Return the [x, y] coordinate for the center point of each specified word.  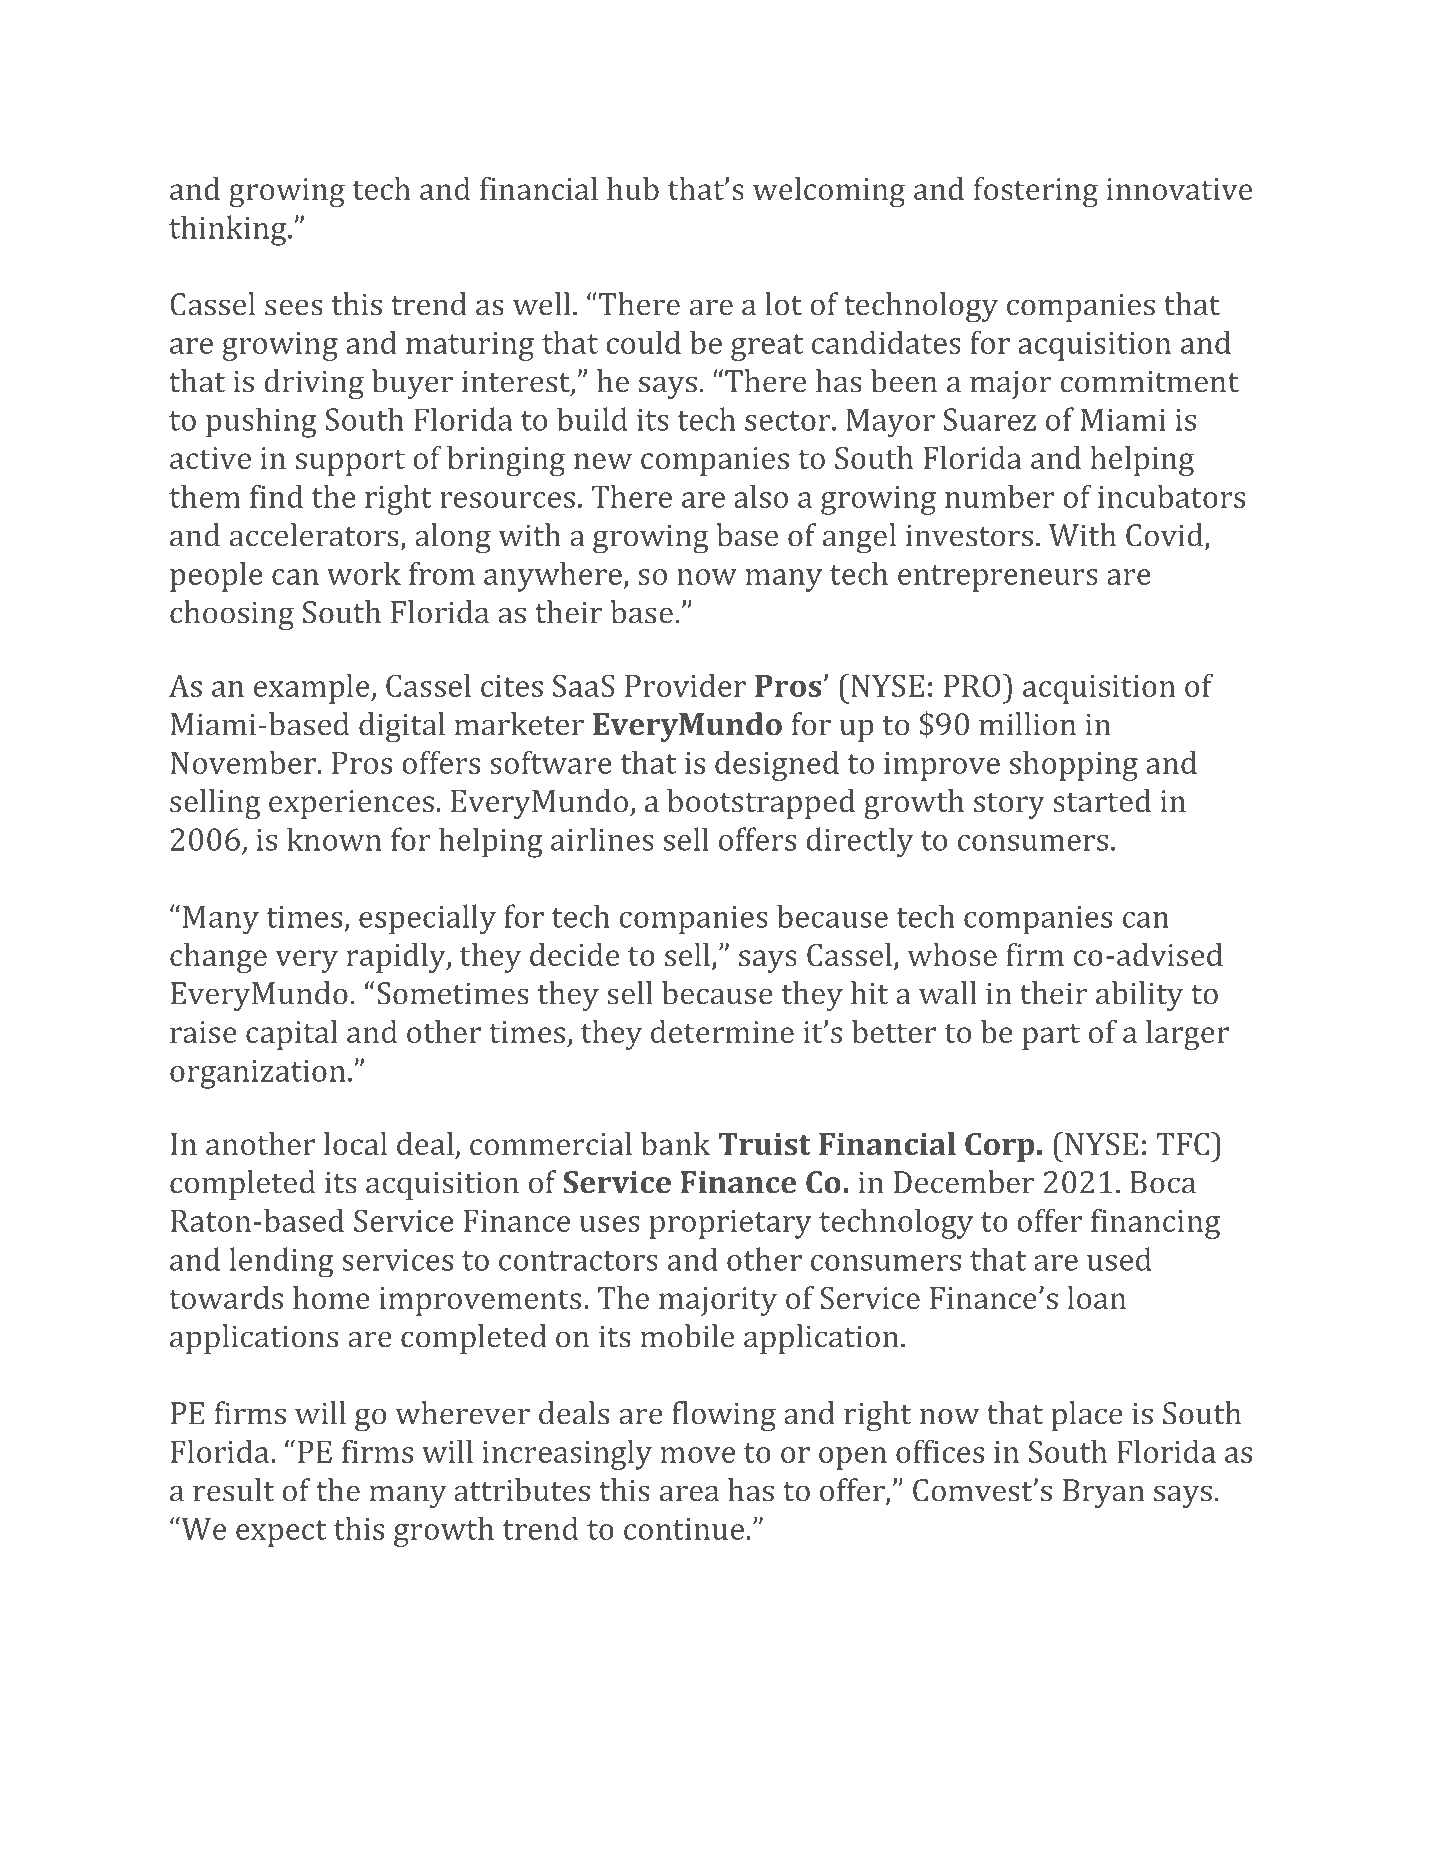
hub [633, 188]
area [689, 1493]
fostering [1036, 192]
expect [281, 1533]
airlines [602, 839]
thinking [229, 230]
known [334, 839]
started [1102, 800]
